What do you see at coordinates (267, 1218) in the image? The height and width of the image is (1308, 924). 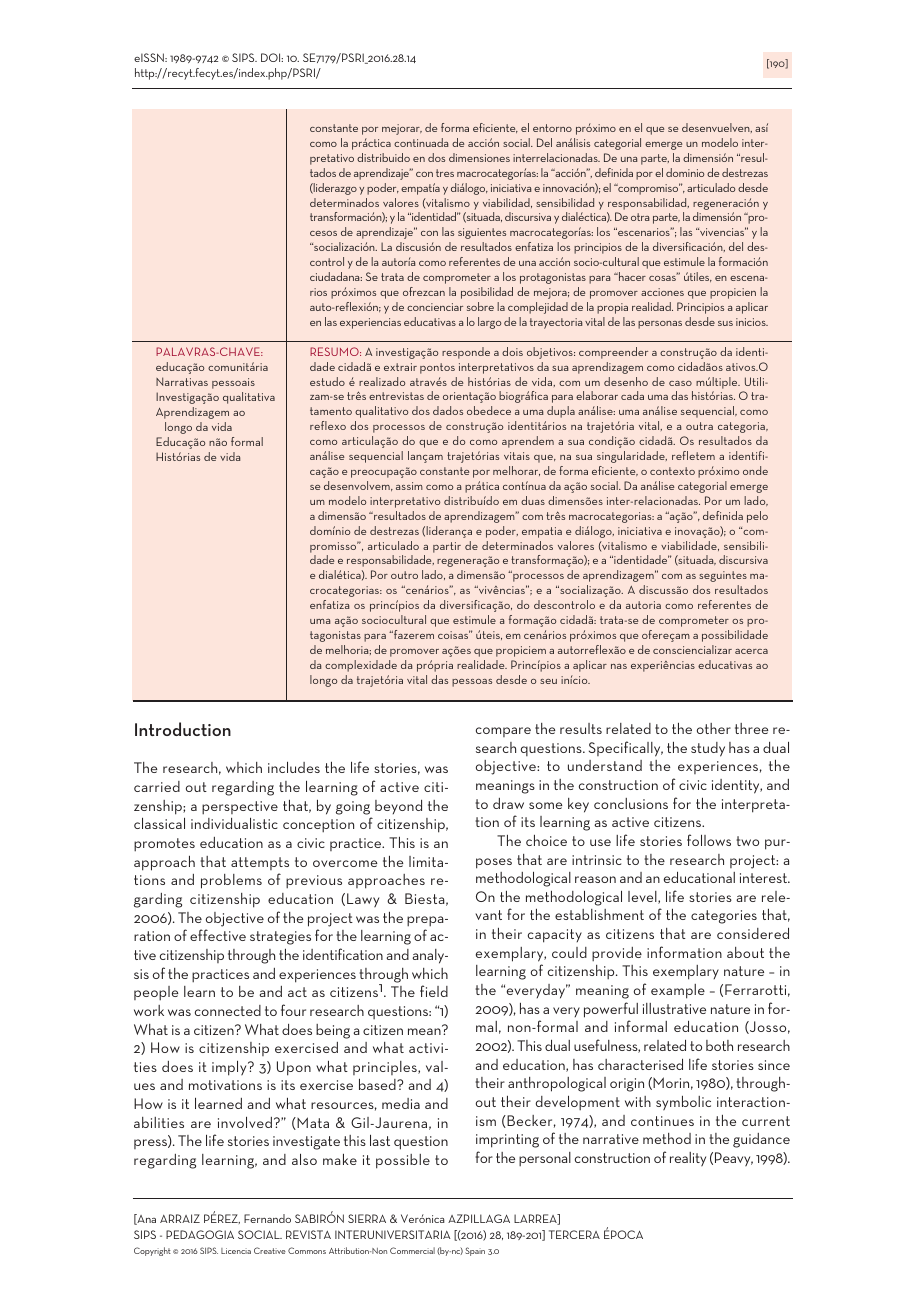 I see `Fernando` at bounding box center [267, 1218].
